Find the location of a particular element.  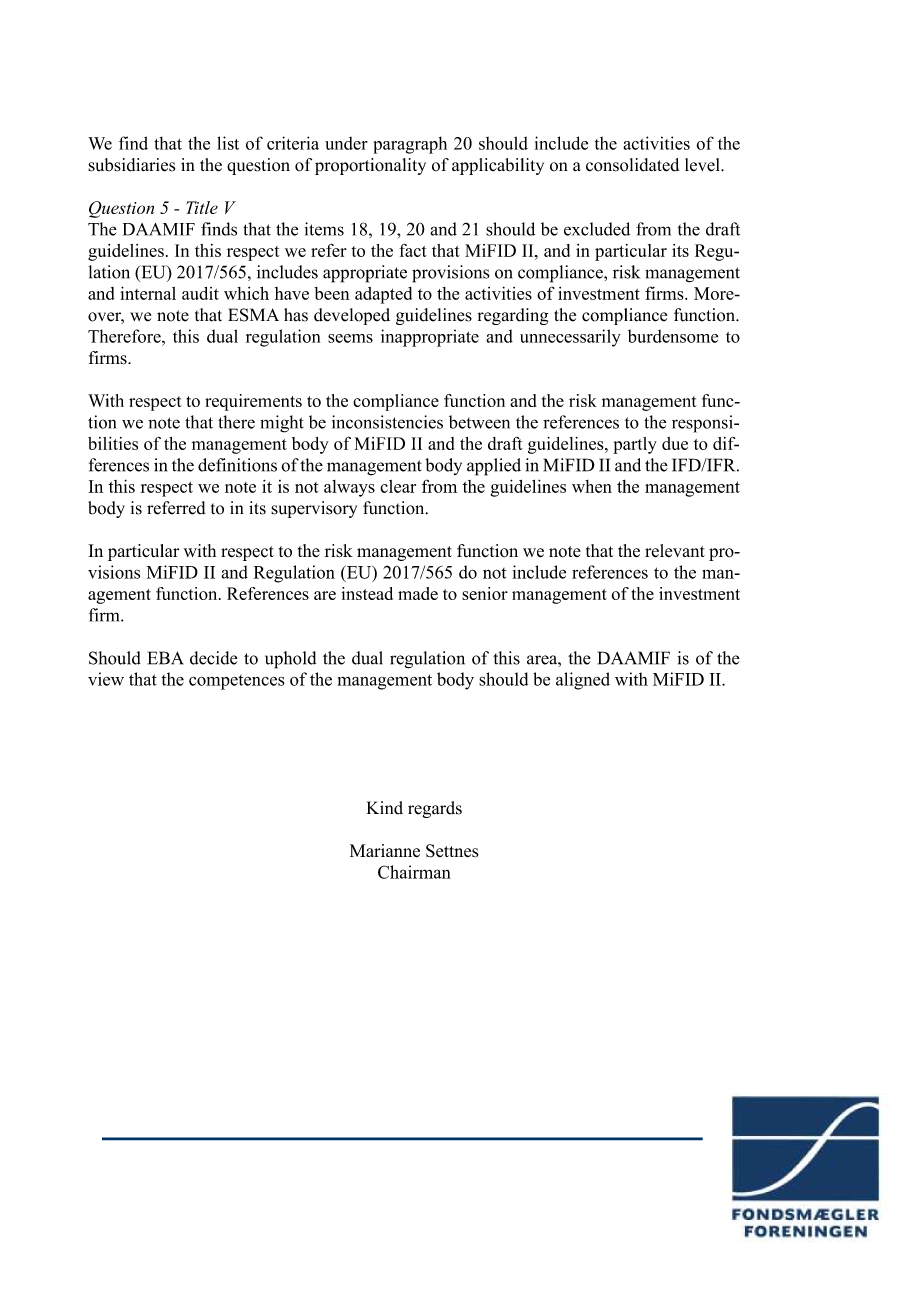

partly is located at coordinates (635, 445).
